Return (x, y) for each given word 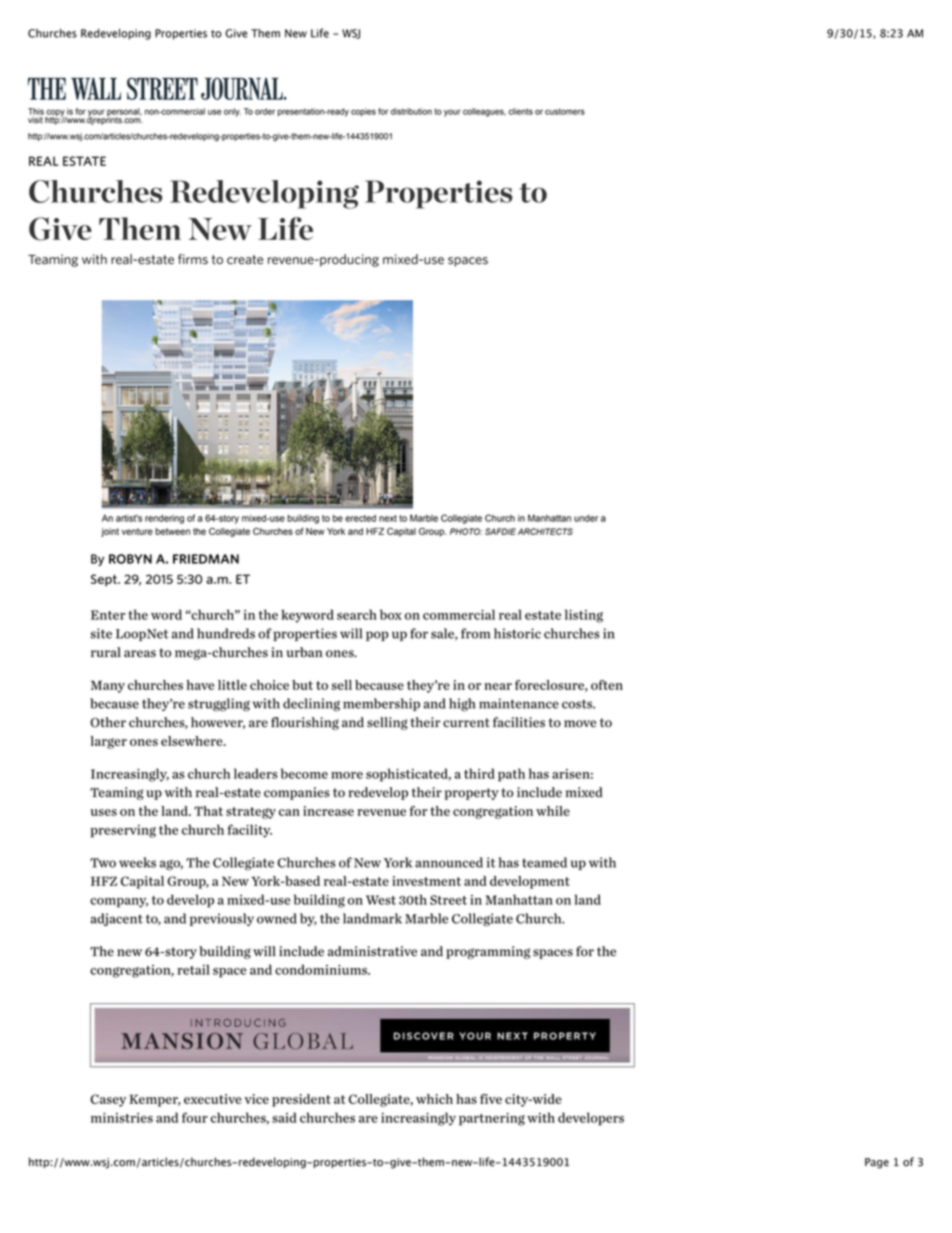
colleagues (484, 112)
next (388, 518)
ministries (122, 1118)
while (553, 811)
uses (103, 812)
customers (565, 111)
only (232, 112)
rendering (164, 519)
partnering (492, 1119)
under (586, 518)
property (472, 794)
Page (877, 1163)
